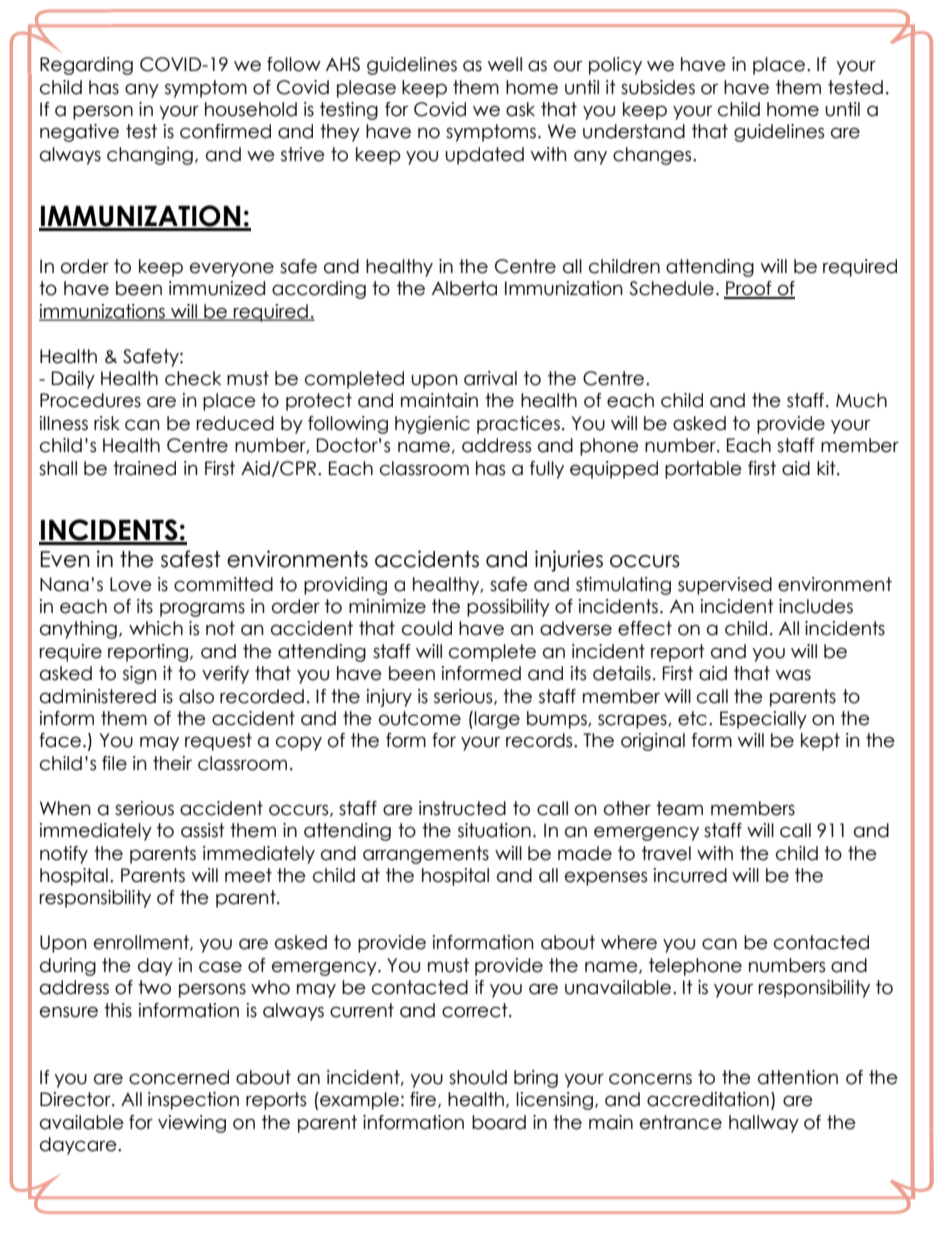  Describe the element at coordinates (749, 289) in the image. I see `Proof` at that location.
